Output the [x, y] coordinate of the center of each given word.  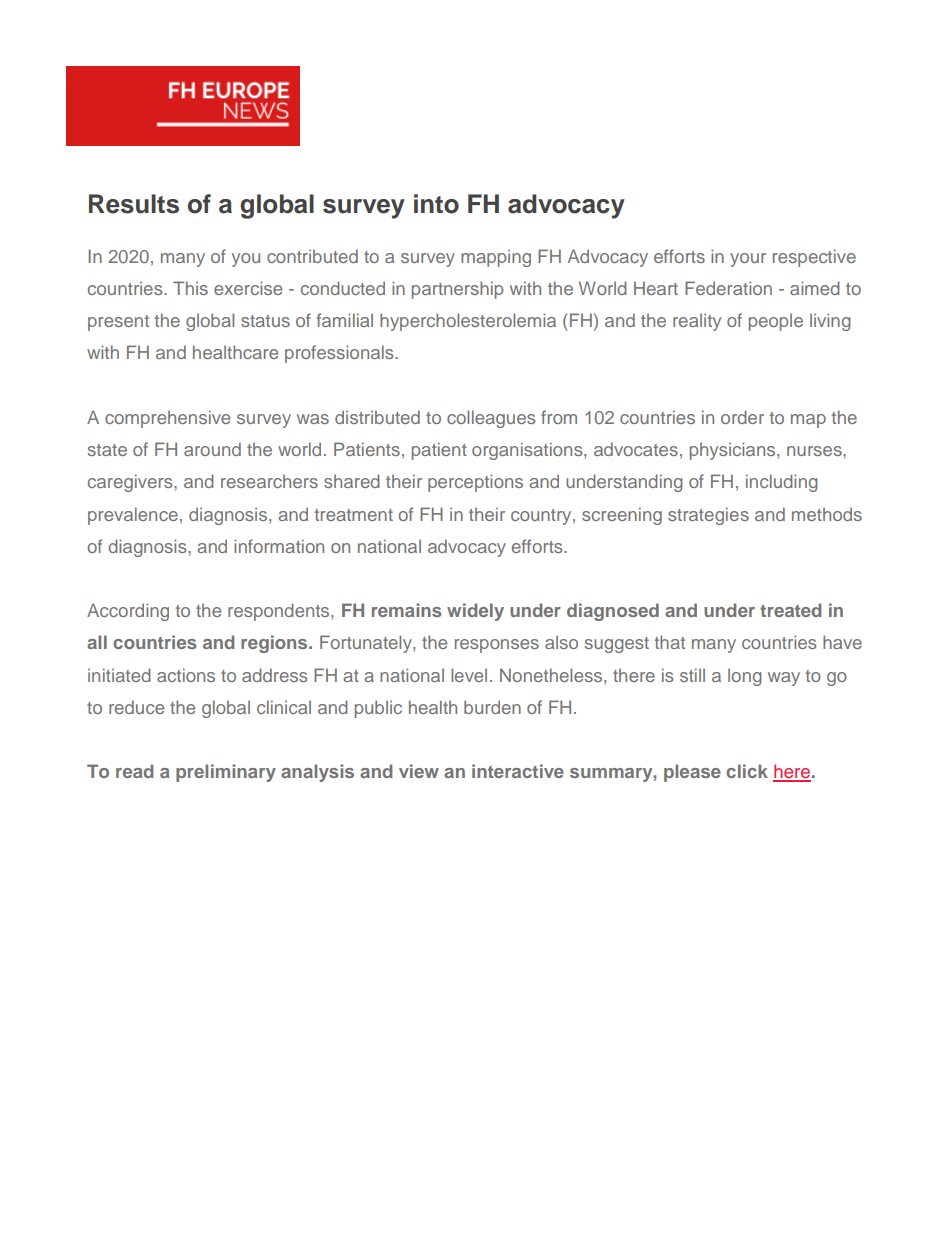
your [748, 260]
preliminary [226, 773]
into [436, 204]
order [742, 417]
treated [790, 610]
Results [134, 204]
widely [475, 612]
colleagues [491, 419]
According [128, 612]
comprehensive [167, 419]
